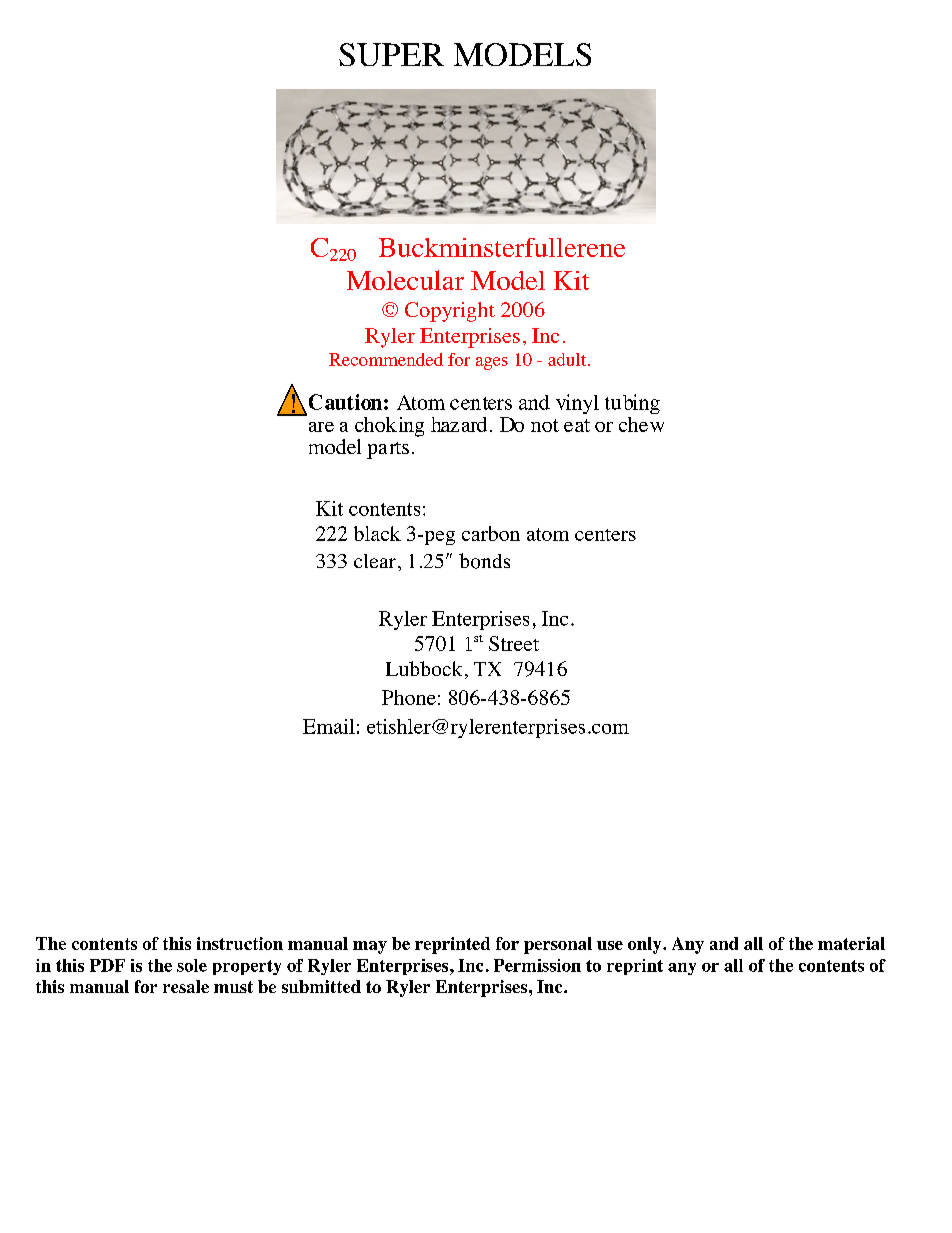  Describe the element at coordinates (192, 965) in the screenshot. I see `sole` at that location.
